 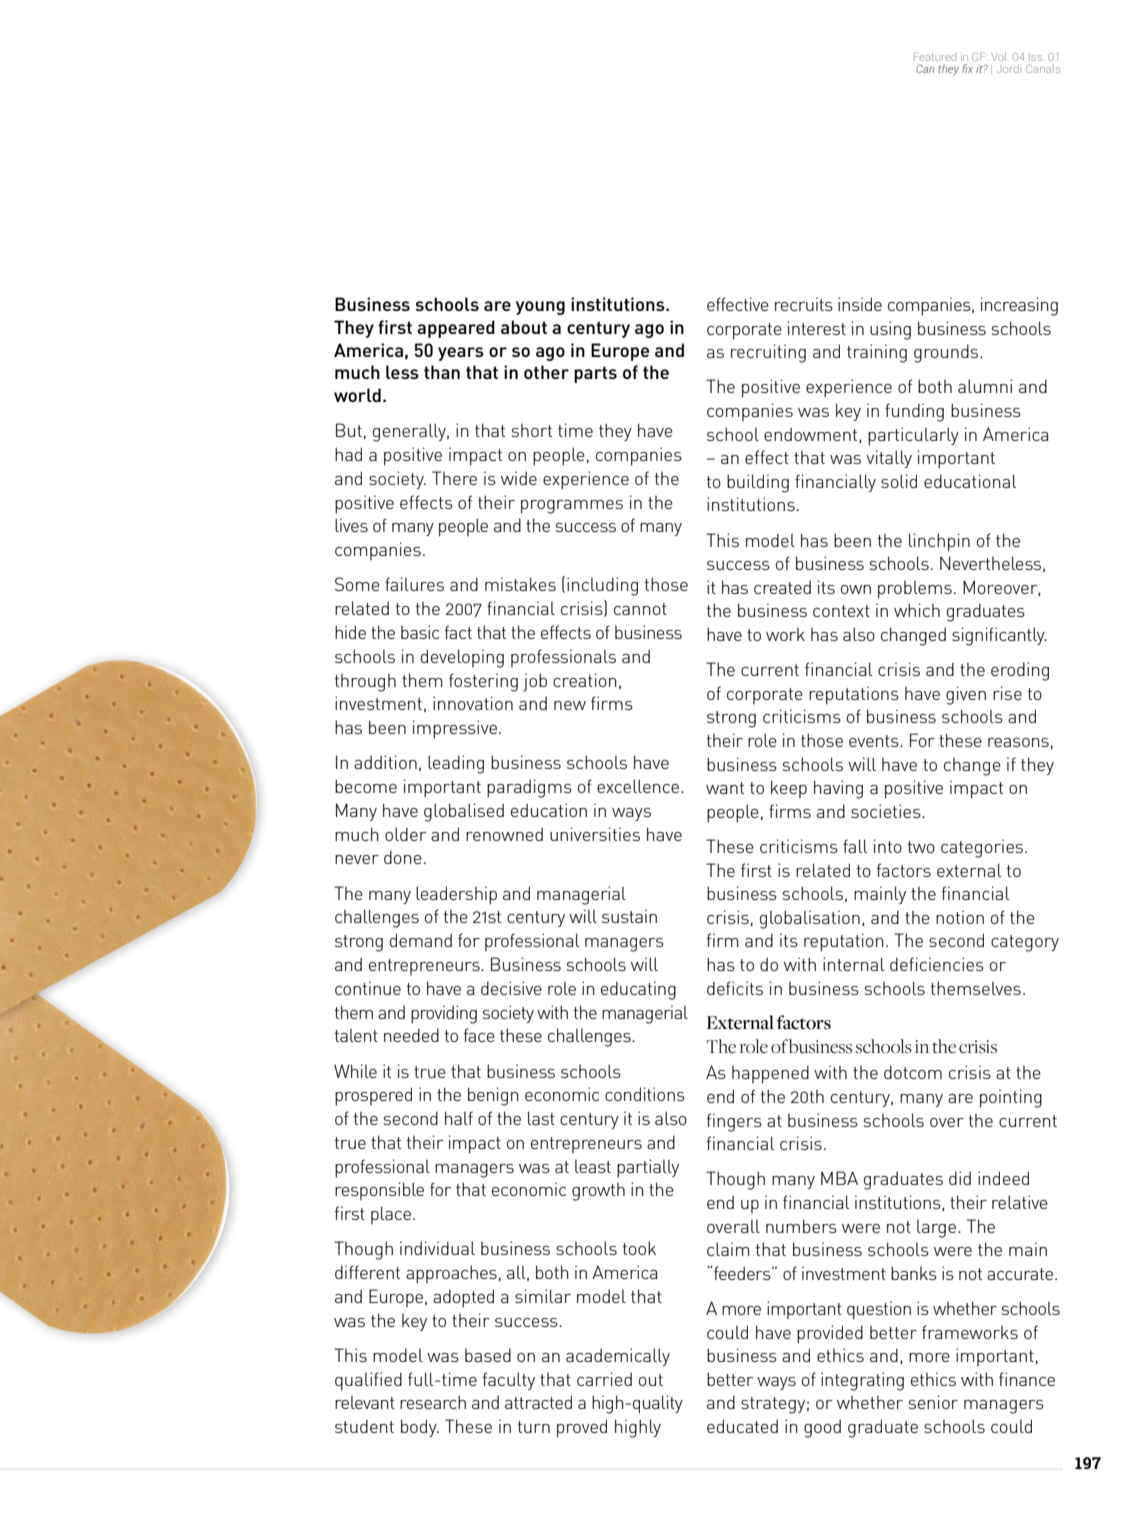 I want to click on Featured, so click(x=935, y=57).
